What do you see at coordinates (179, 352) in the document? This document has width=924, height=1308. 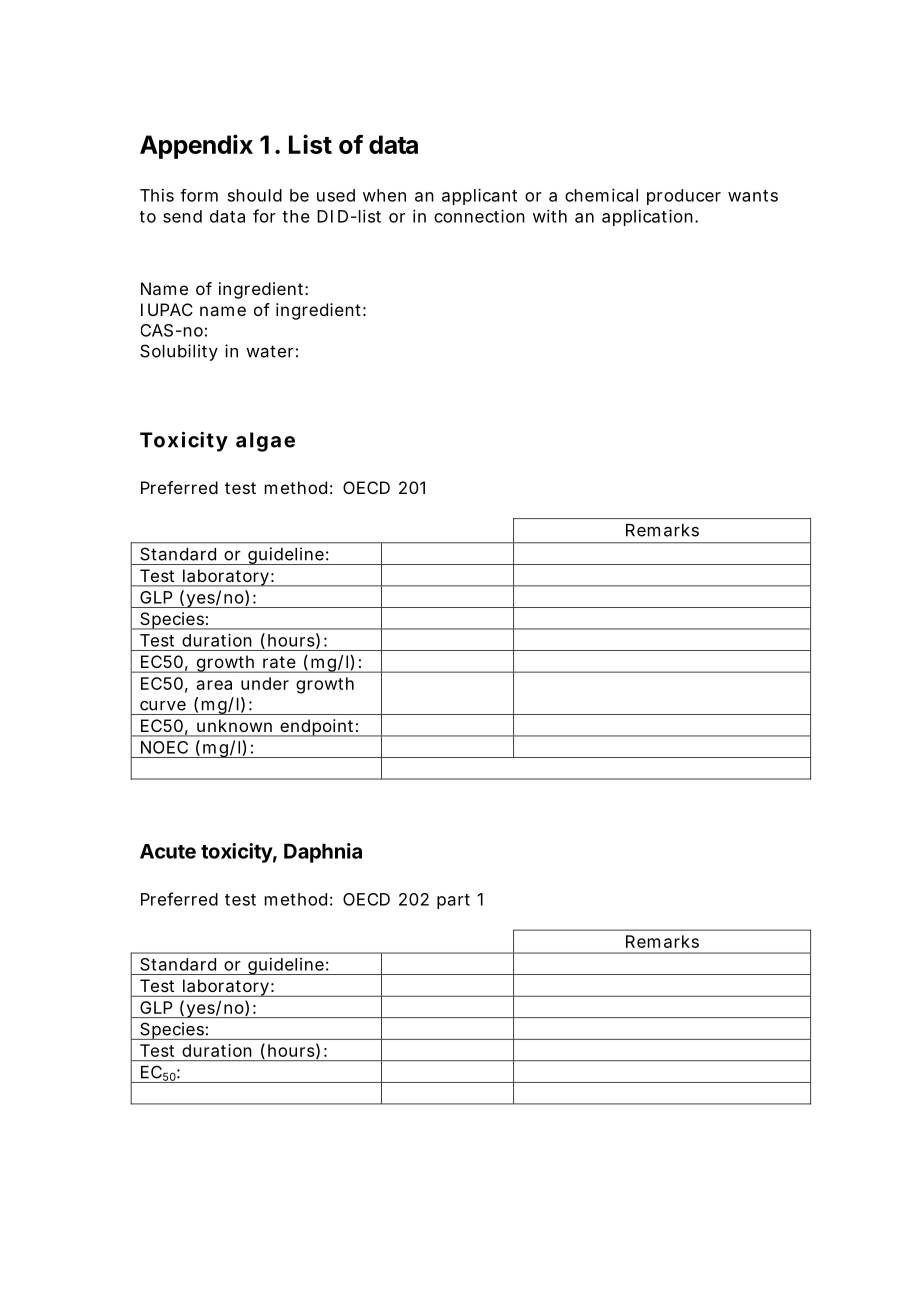 I see `Solubility` at bounding box center [179, 352].
